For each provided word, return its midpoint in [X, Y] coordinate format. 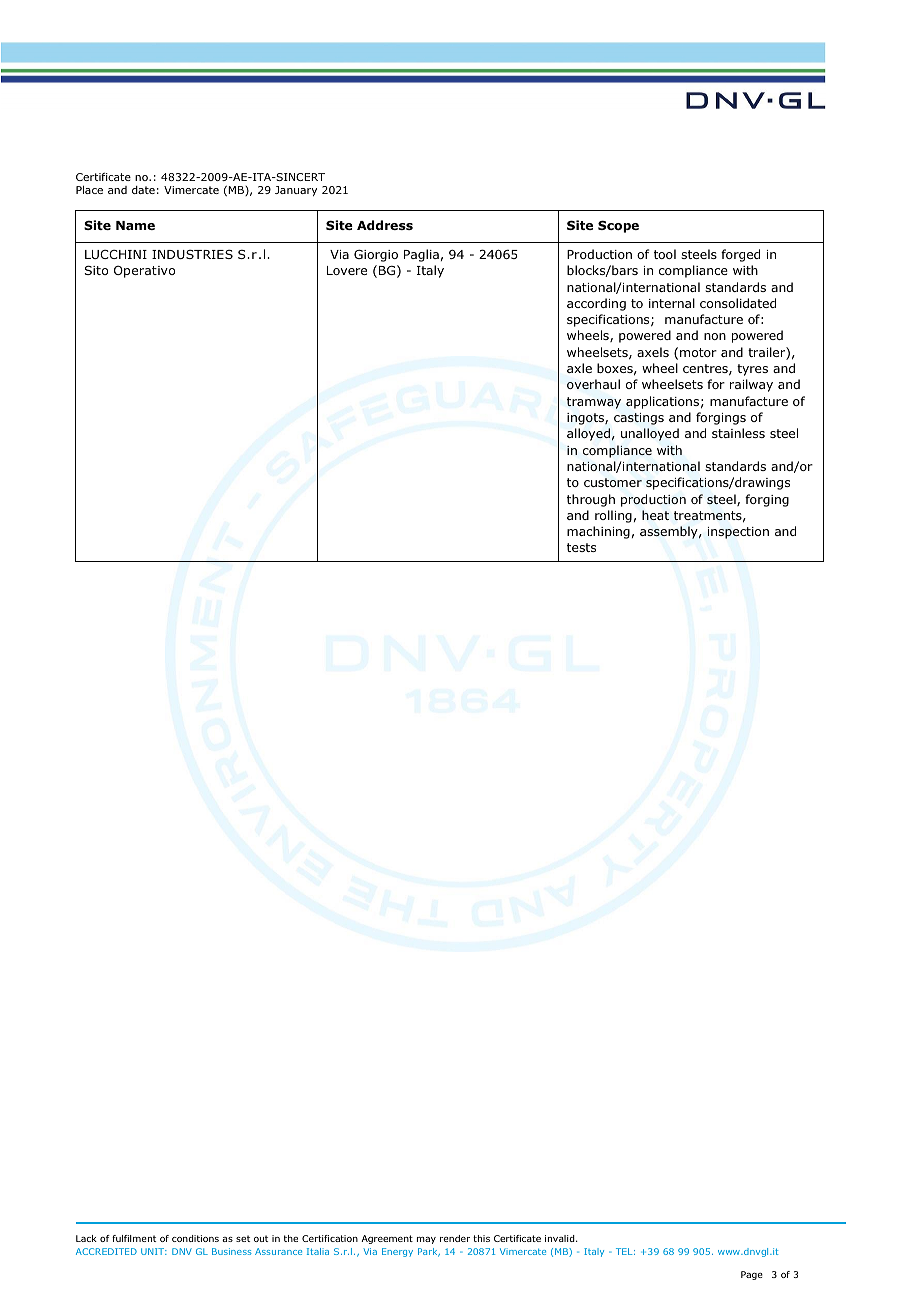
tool [665, 254]
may [426, 1240]
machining [598, 532]
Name [135, 225]
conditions [195, 1238]
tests [581, 547]
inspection [738, 533]
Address [385, 225]
